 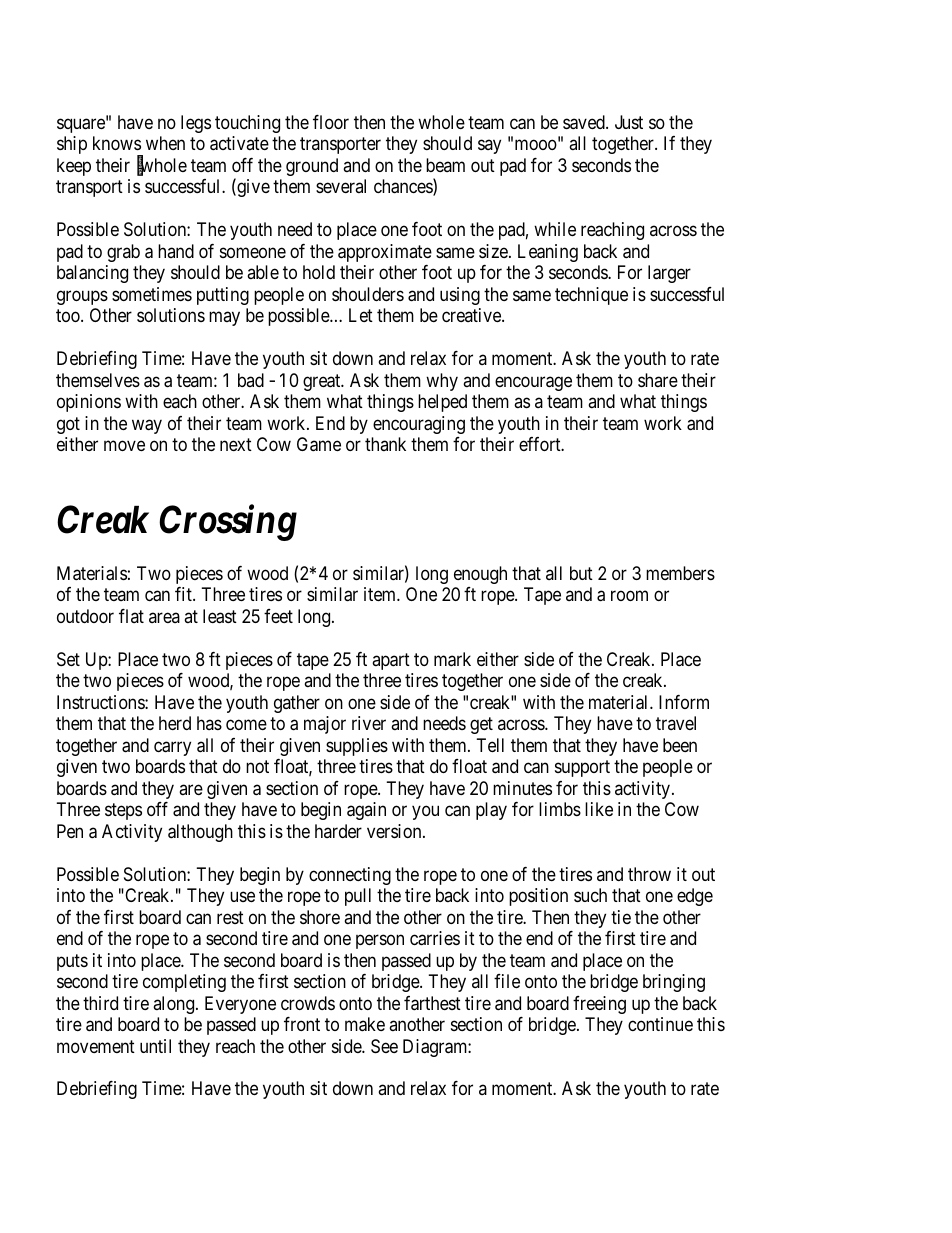 What do you see at coordinates (184, 594) in the page?
I see `fit` at bounding box center [184, 594].
